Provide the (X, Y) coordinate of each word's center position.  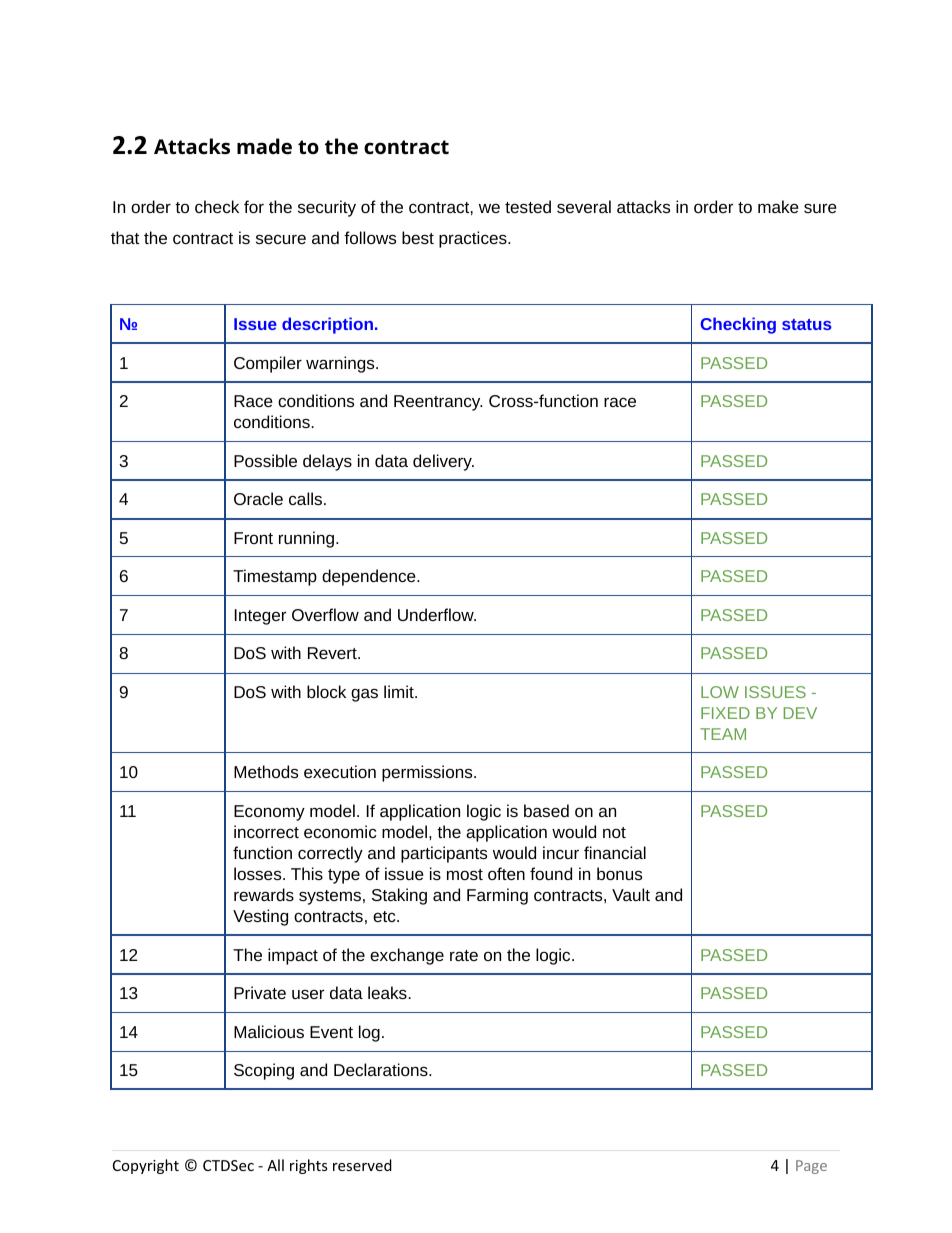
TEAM (723, 734)
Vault (631, 894)
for (254, 206)
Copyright (146, 1166)
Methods (266, 771)
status (807, 324)
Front (253, 538)
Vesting (260, 917)
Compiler (268, 364)
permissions (428, 773)
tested (528, 206)
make (778, 206)
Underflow (437, 614)
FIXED (725, 713)
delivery (443, 462)
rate (464, 955)
